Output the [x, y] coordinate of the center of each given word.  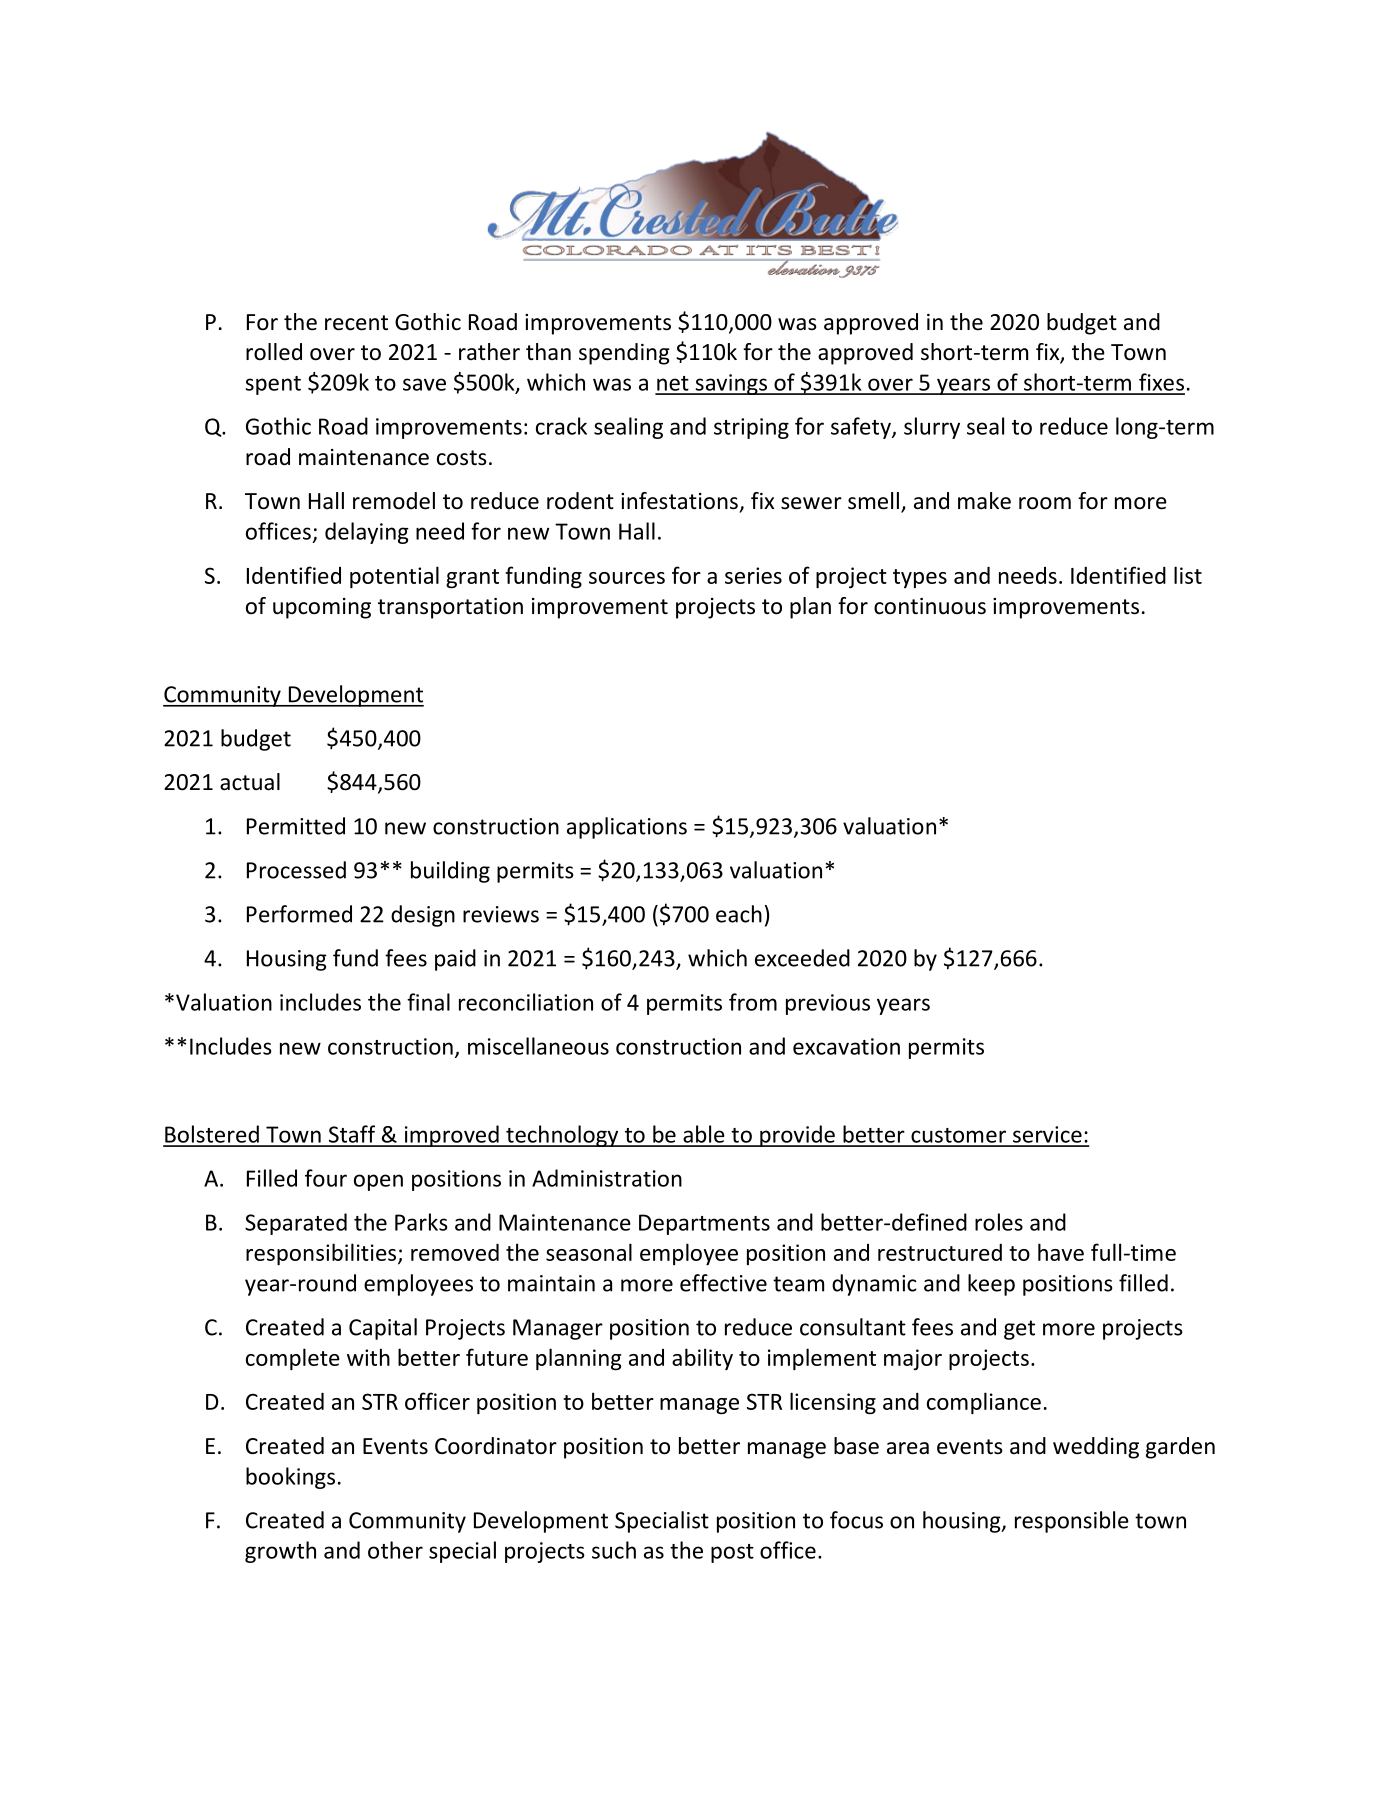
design [423, 916]
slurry [932, 428]
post [732, 1553]
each [739, 914]
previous [828, 1004]
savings [731, 384]
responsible [1072, 1522]
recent [356, 323]
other [395, 1550]
